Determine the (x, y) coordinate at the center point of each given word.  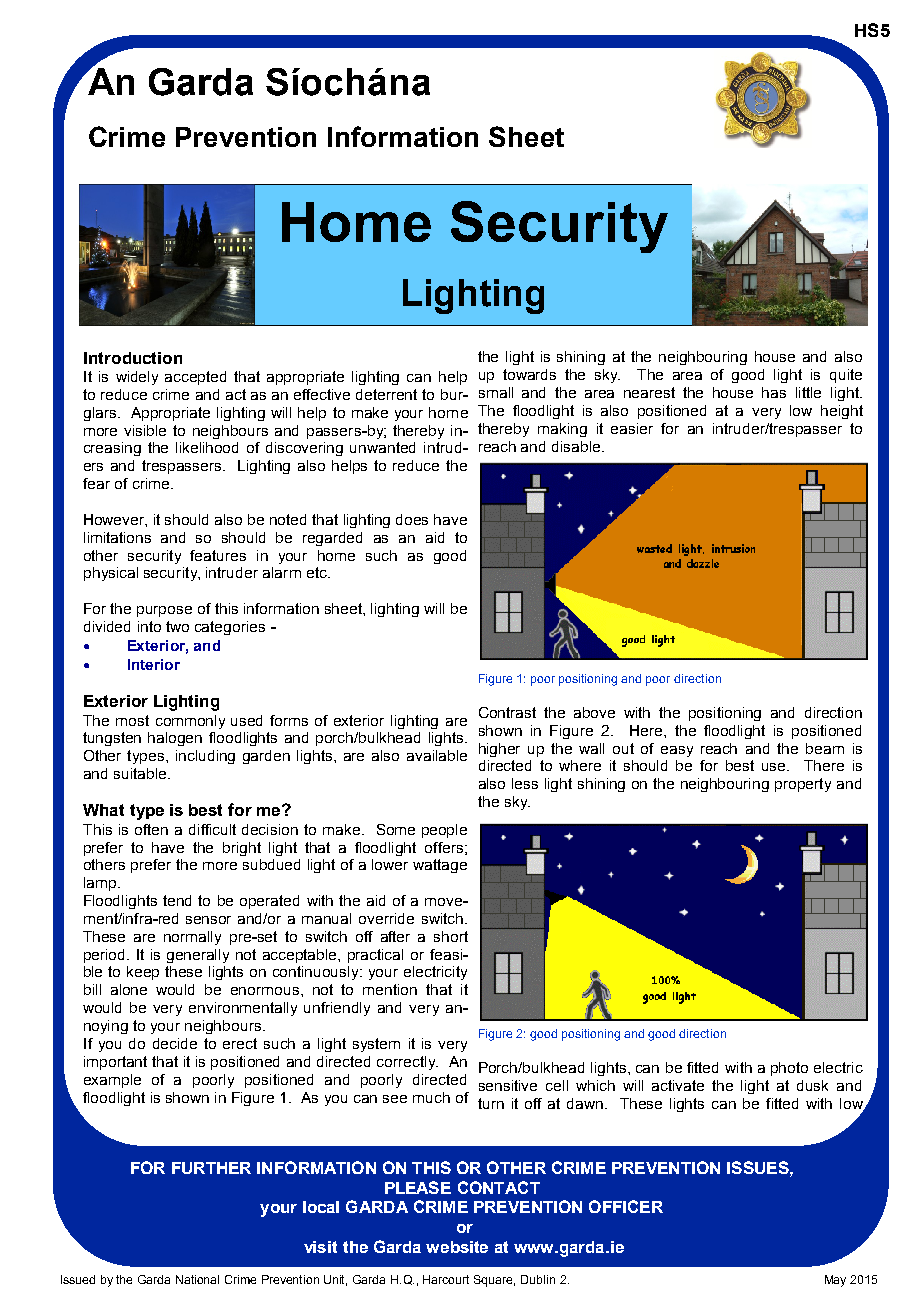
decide (175, 1043)
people (444, 831)
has (774, 392)
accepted (195, 378)
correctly (407, 1063)
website (457, 1247)
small (496, 392)
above (594, 712)
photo (789, 1069)
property (803, 785)
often (151, 829)
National (197, 1279)
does (412, 519)
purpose (164, 611)
